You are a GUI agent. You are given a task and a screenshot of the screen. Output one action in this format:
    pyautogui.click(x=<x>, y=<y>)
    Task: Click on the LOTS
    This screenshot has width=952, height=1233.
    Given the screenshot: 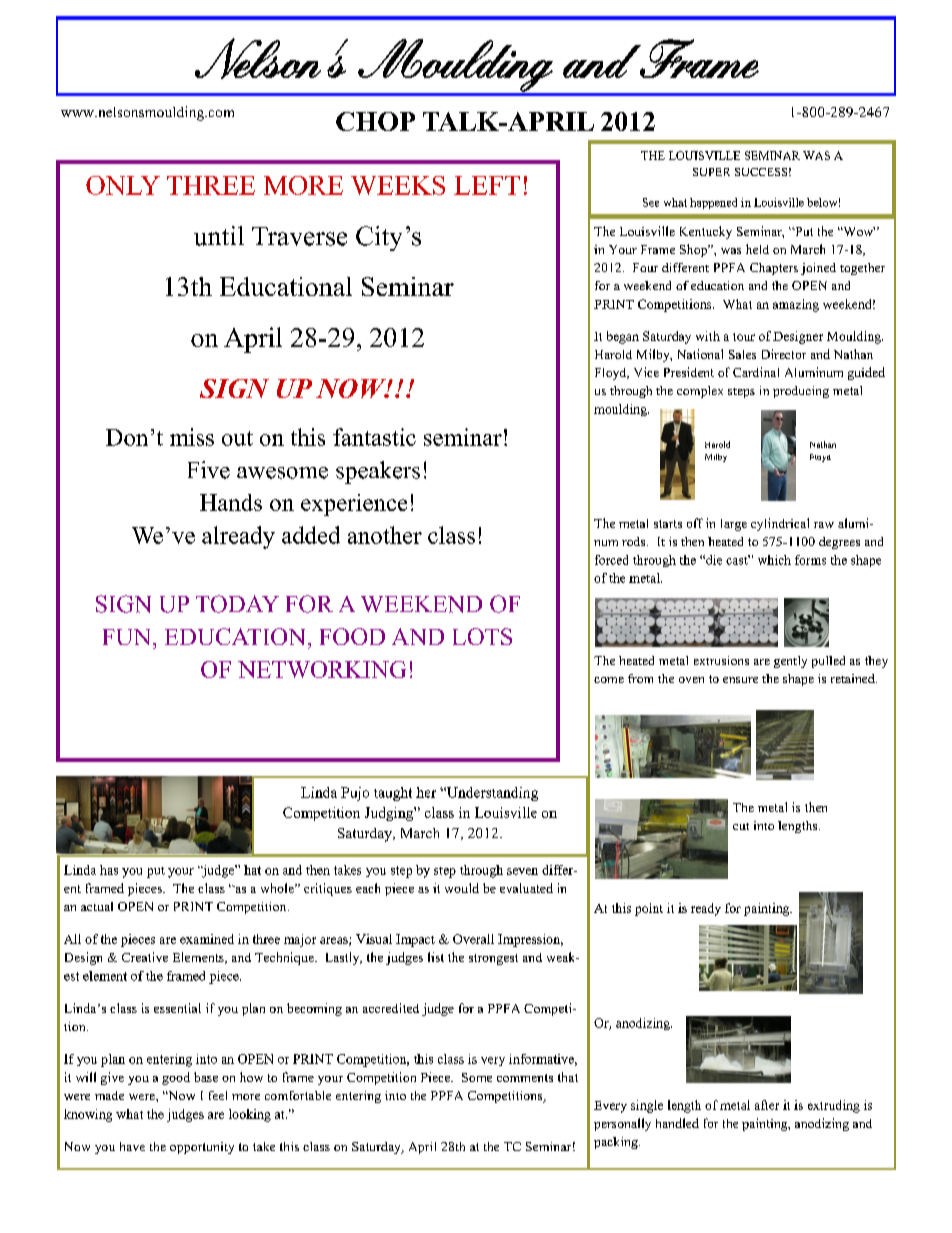 What is the action you would take?
    pyautogui.click(x=482, y=636)
